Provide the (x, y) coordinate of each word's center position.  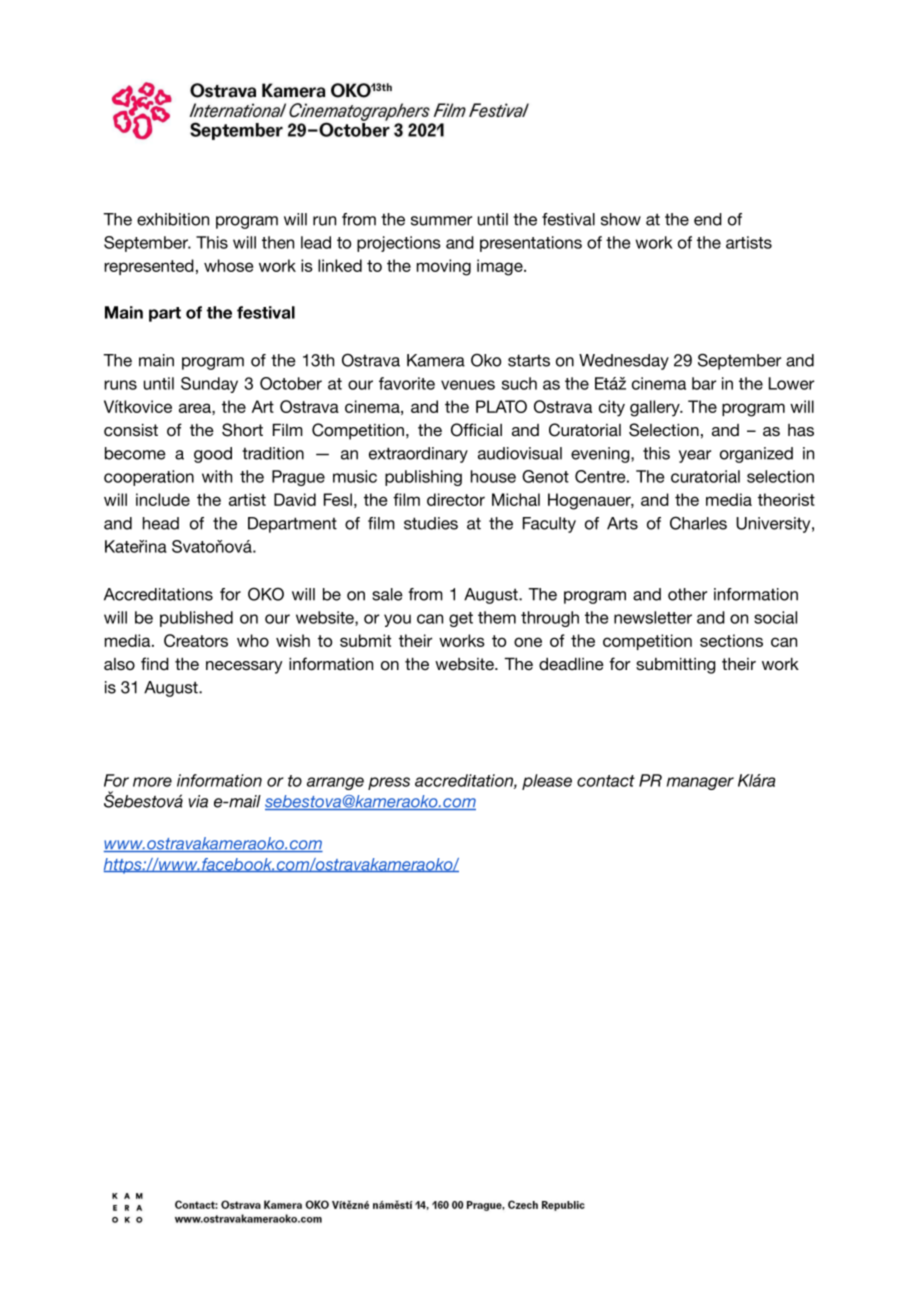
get (461, 619)
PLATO (501, 406)
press (389, 783)
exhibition (173, 219)
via (198, 801)
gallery (656, 408)
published (196, 619)
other (687, 594)
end (708, 219)
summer (441, 221)
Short (242, 430)
